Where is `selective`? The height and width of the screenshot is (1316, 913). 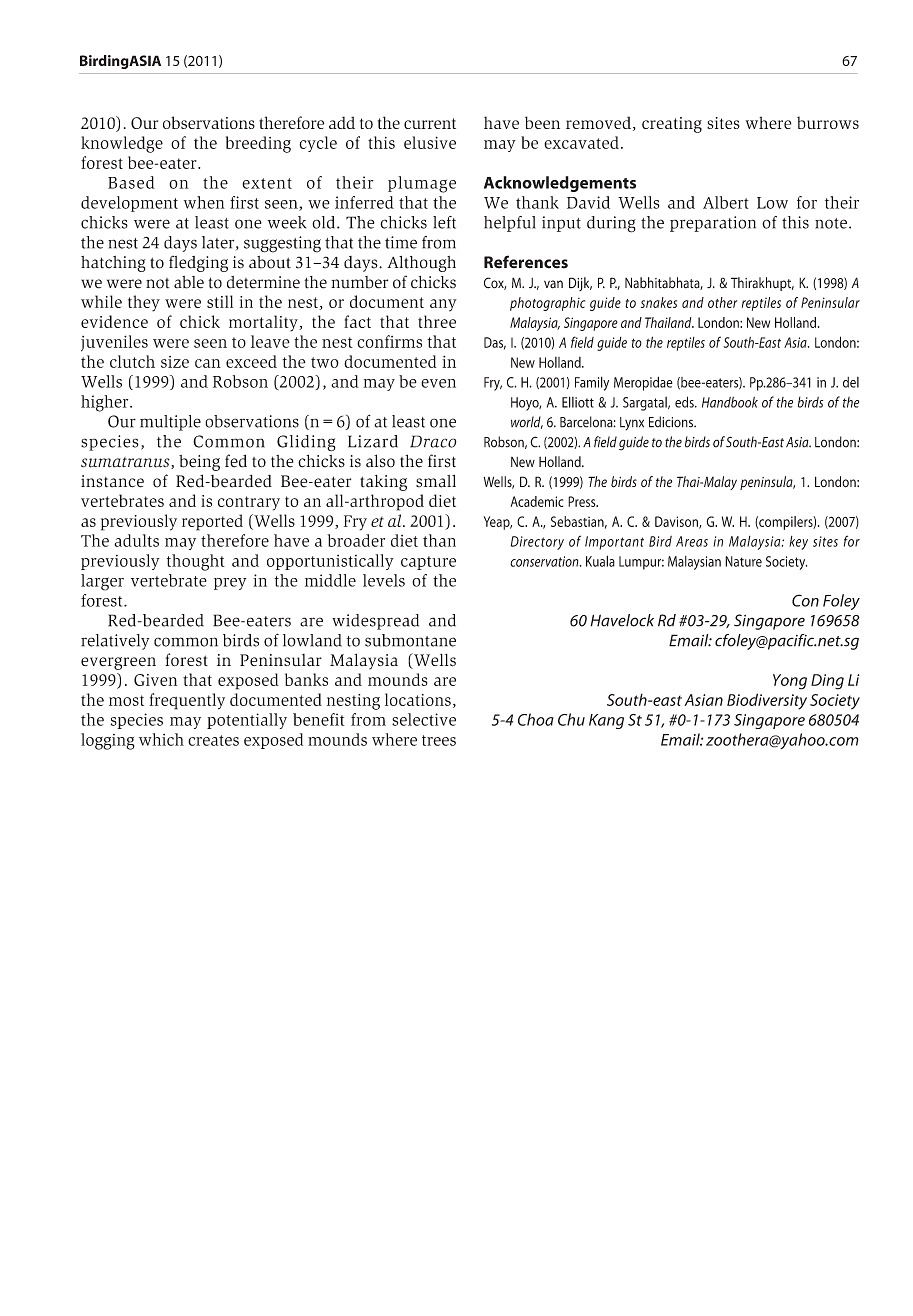 selective is located at coordinates (424, 719).
